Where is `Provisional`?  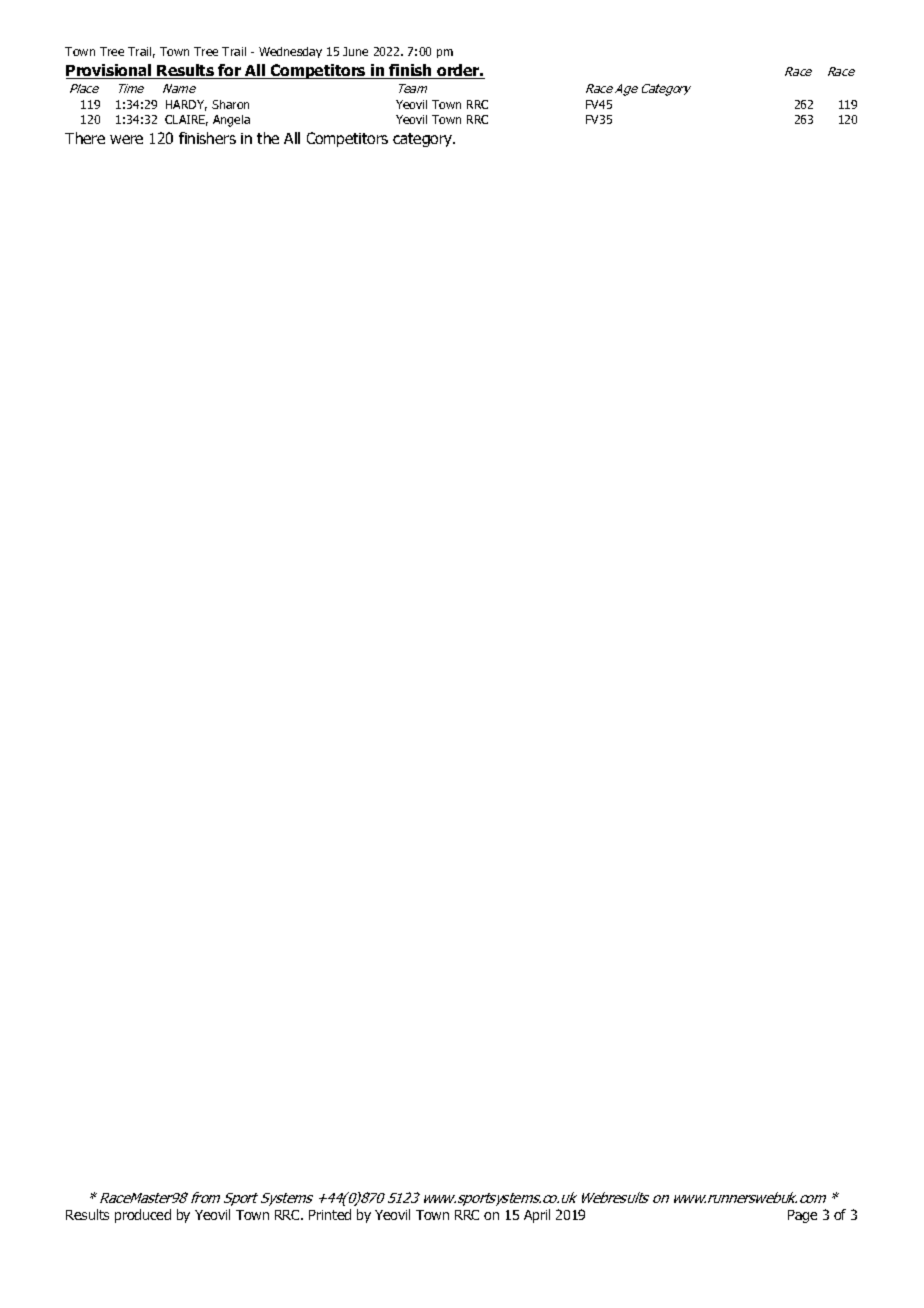
Provisional is located at coordinates (110, 71).
